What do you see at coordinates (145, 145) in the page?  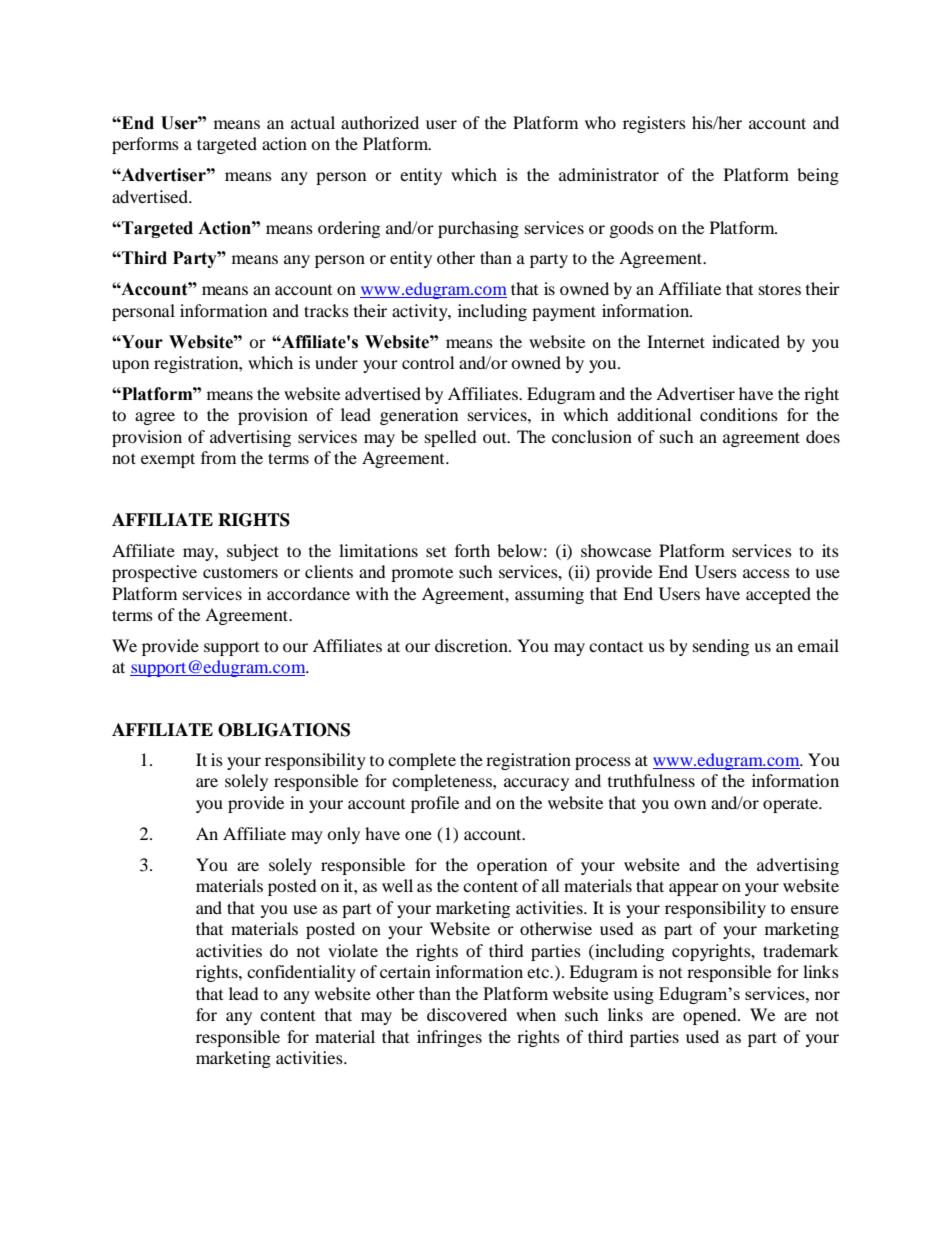 I see `performs` at bounding box center [145, 145].
